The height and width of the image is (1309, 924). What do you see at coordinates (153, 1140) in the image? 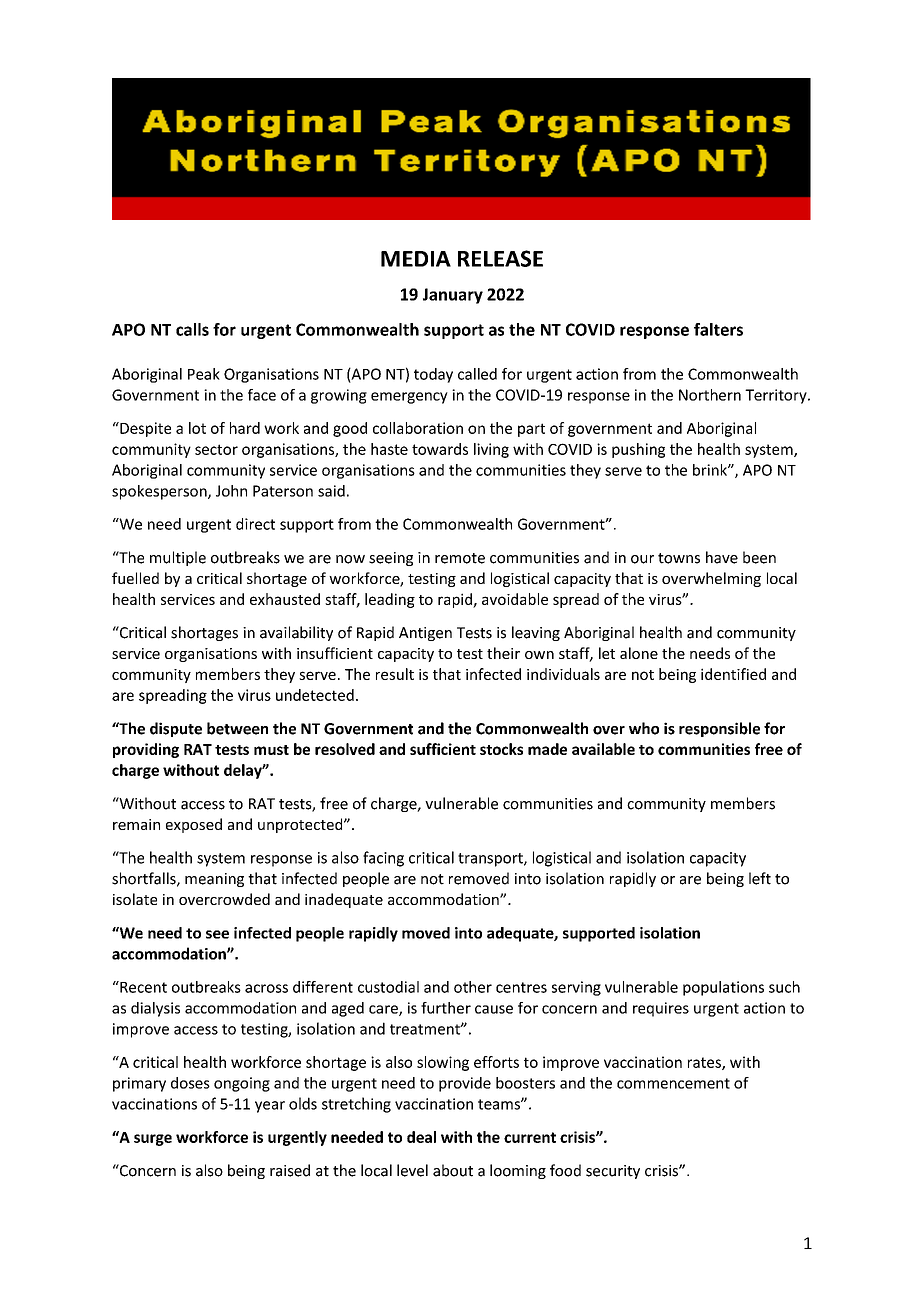
I see `surge` at bounding box center [153, 1140].
